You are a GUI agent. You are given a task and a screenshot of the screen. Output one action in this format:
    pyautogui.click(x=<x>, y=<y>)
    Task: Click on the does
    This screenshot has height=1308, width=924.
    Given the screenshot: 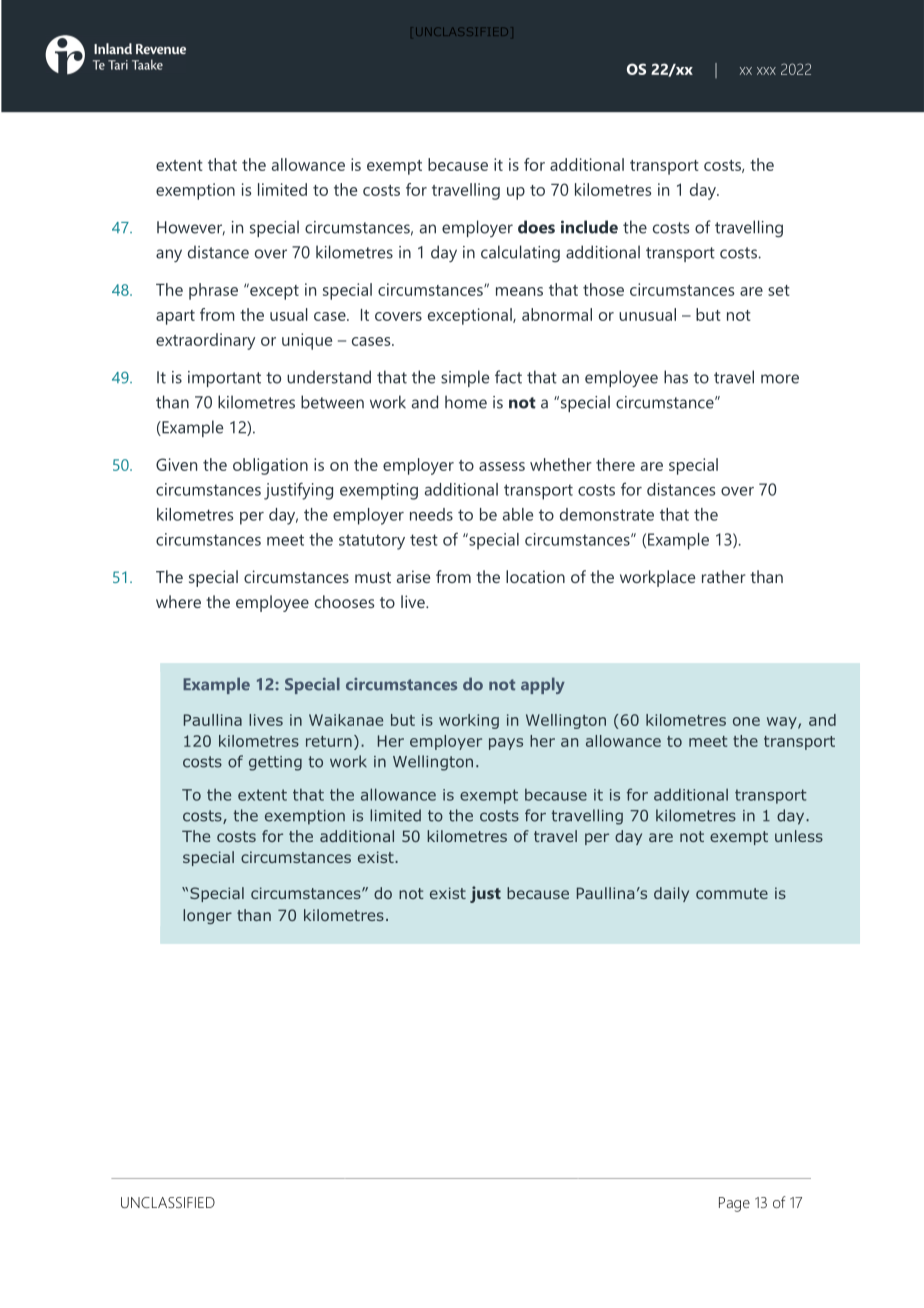 What is the action you would take?
    pyautogui.click(x=536, y=227)
